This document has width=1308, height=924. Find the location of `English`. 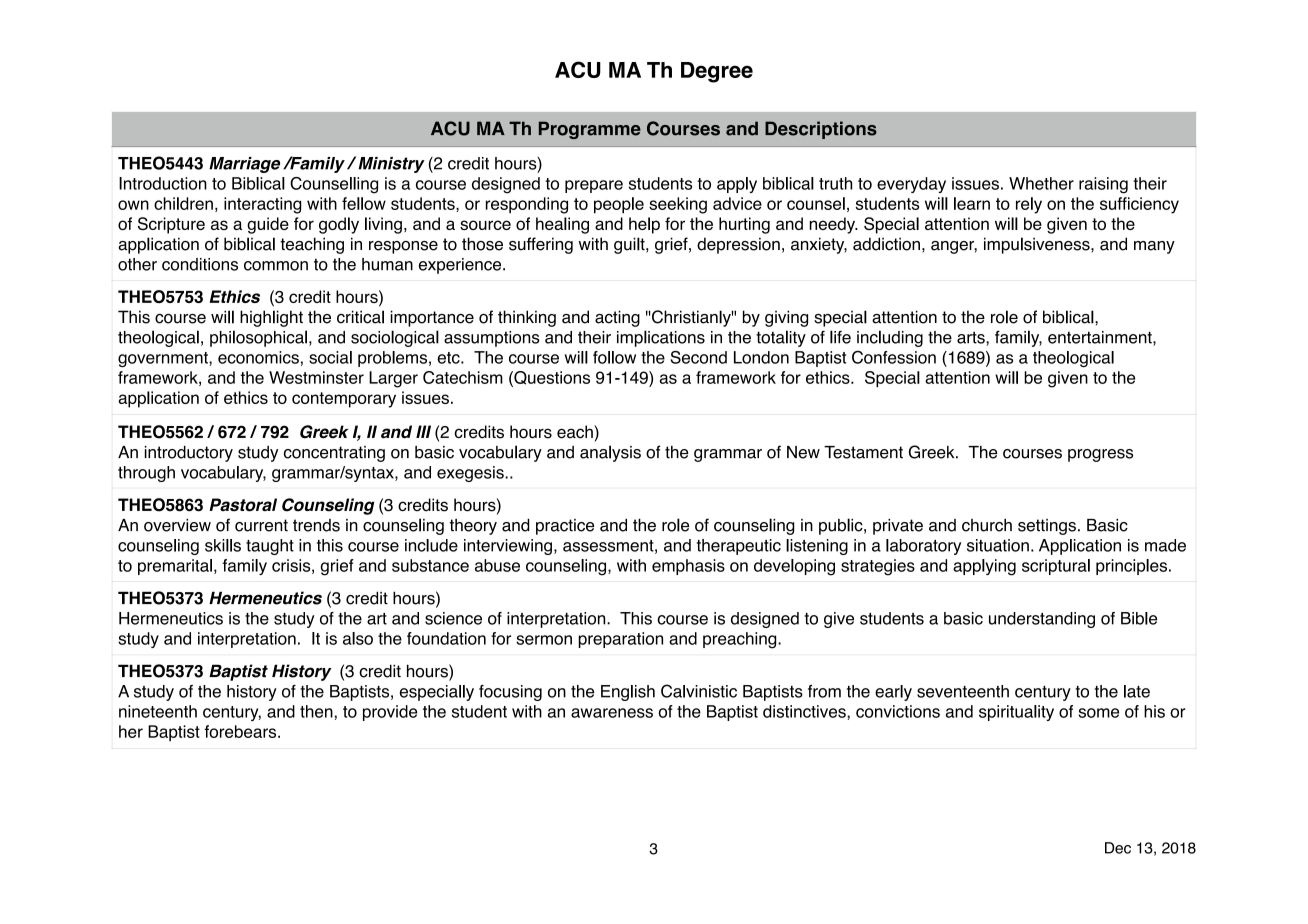

English is located at coordinates (628, 693).
